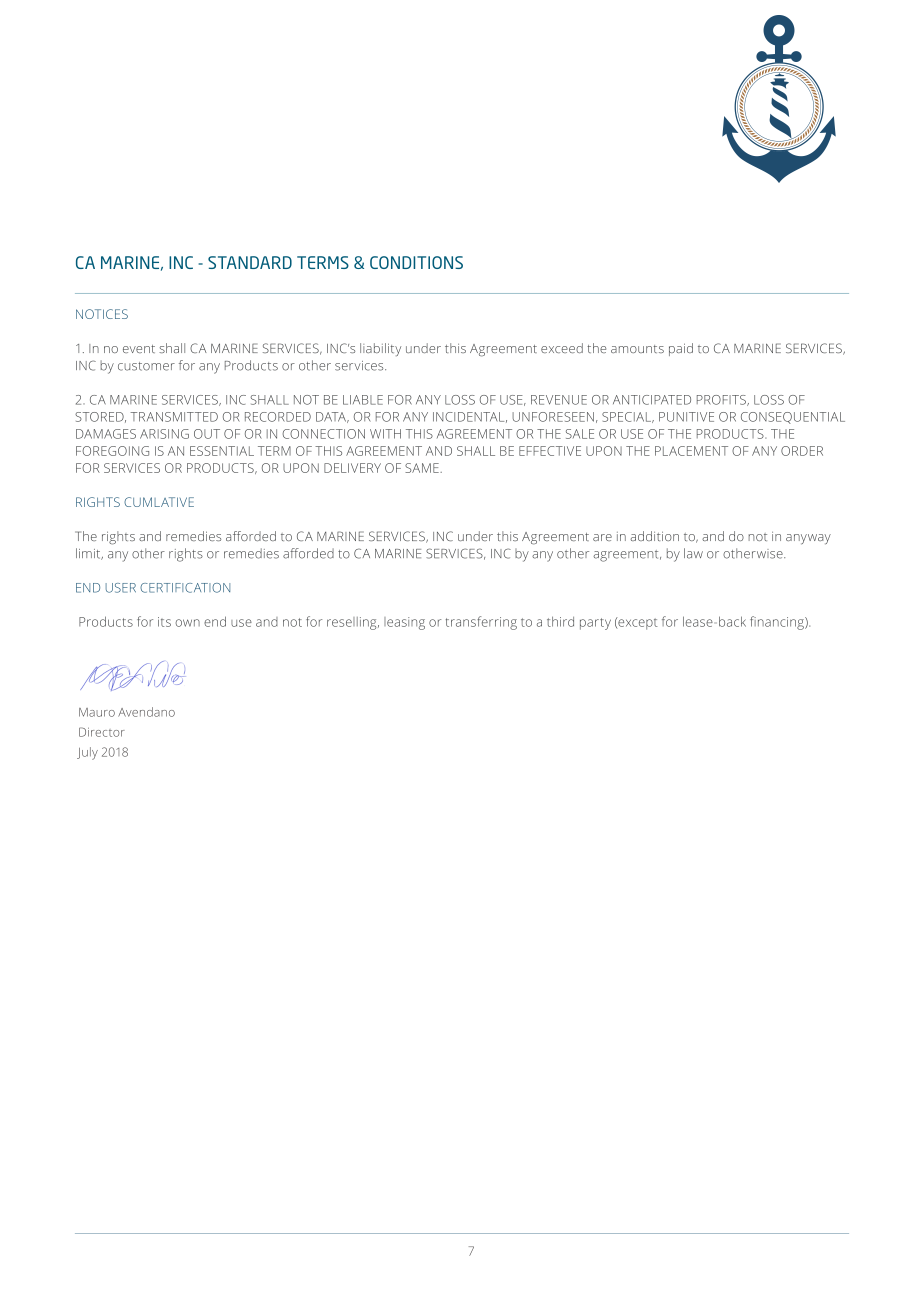  I want to click on STANDARD, so click(250, 262).
